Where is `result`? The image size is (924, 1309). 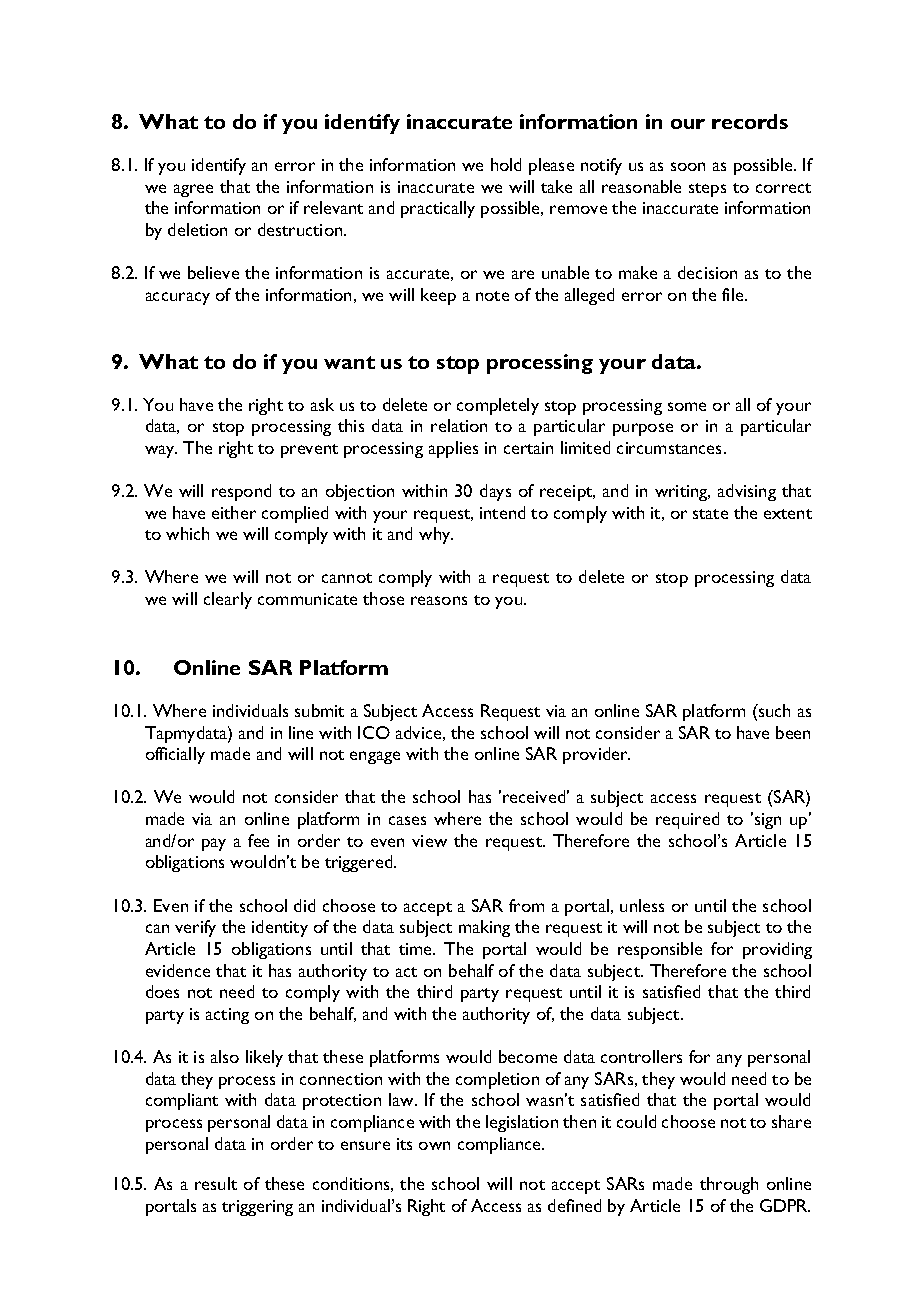
result is located at coordinates (216, 1183).
